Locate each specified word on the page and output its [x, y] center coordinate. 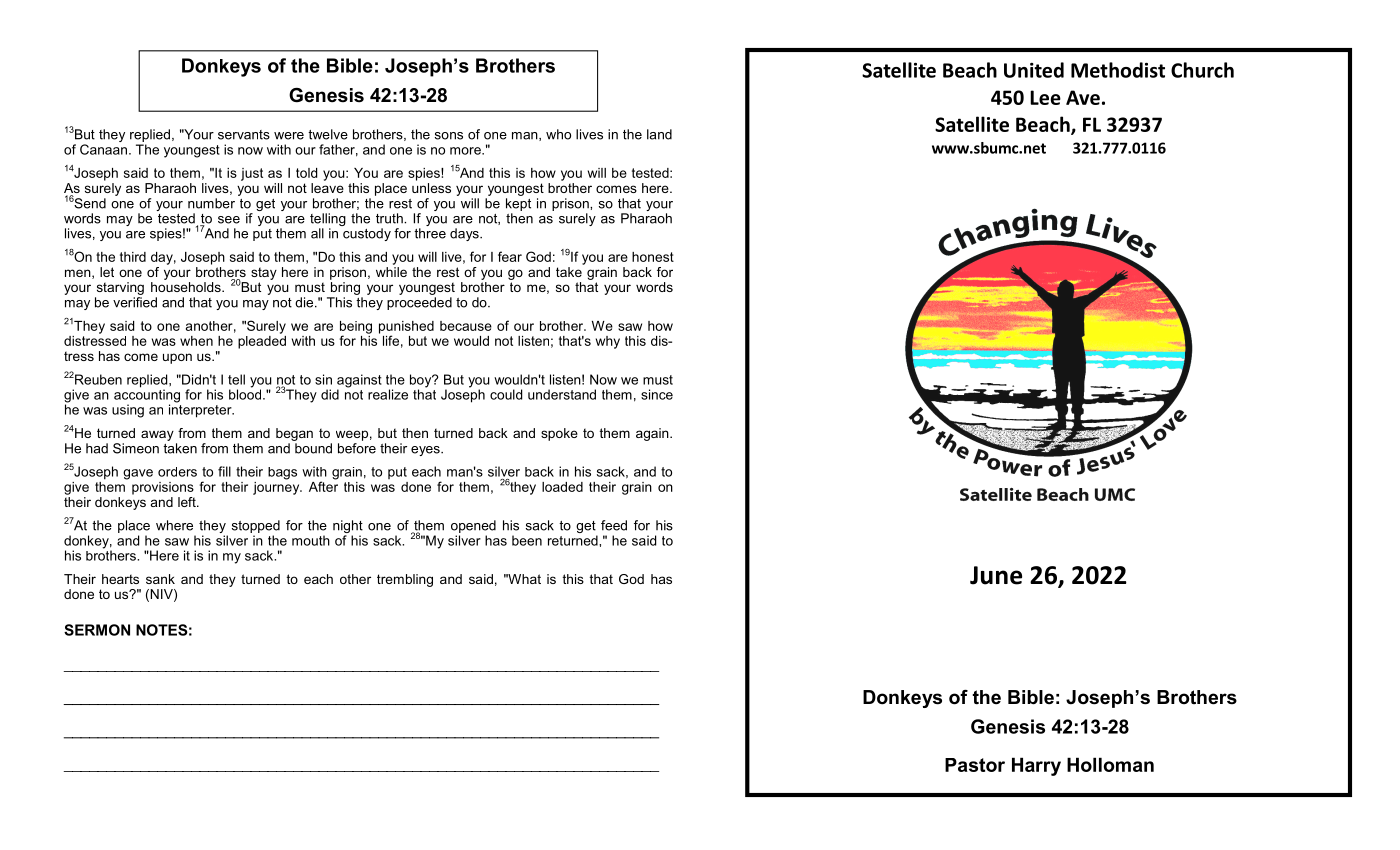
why [608, 342]
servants [244, 135]
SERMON [97, 630]
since [657, 394]
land [659, 134]
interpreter [201, 410]
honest [653, 257]
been [527, 540]
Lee [1045, 97]
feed [614, 525]
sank [160, 579]
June [996, 575]
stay [264, 273]
